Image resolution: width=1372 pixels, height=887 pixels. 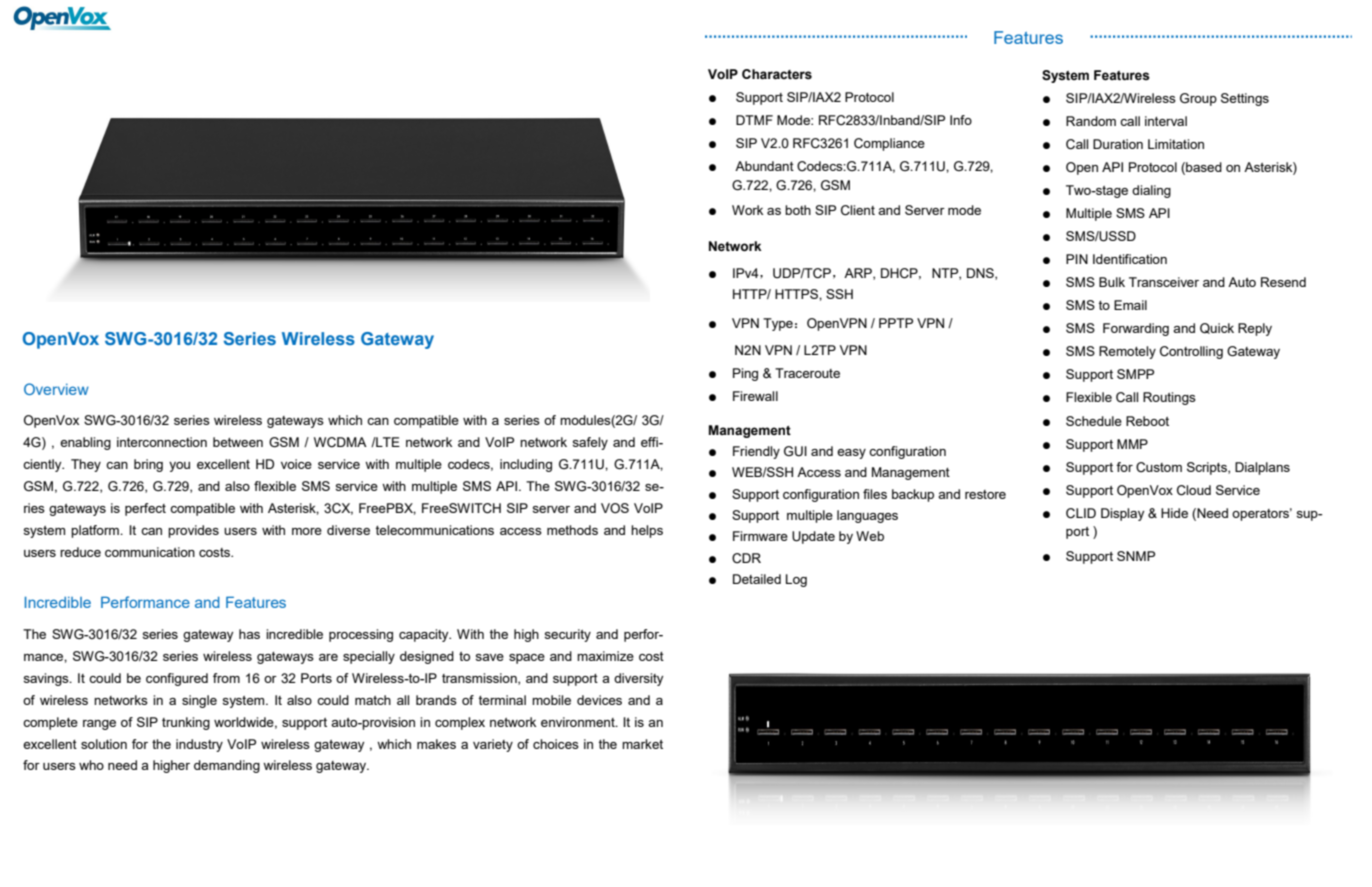 I want to click on Group, so click(x=1198, y=99).
